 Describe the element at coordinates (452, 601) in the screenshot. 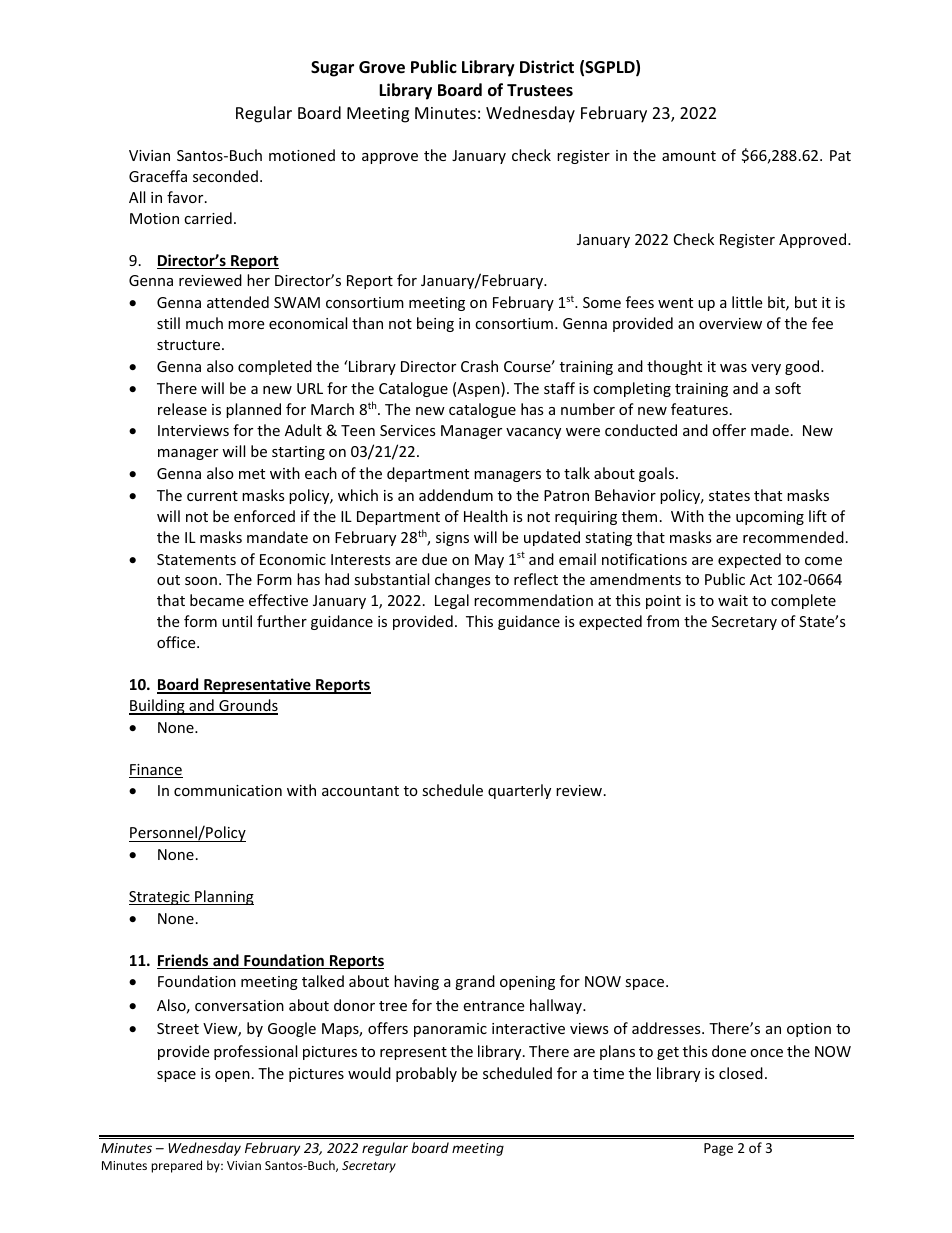

I see `Legal` at that location.
